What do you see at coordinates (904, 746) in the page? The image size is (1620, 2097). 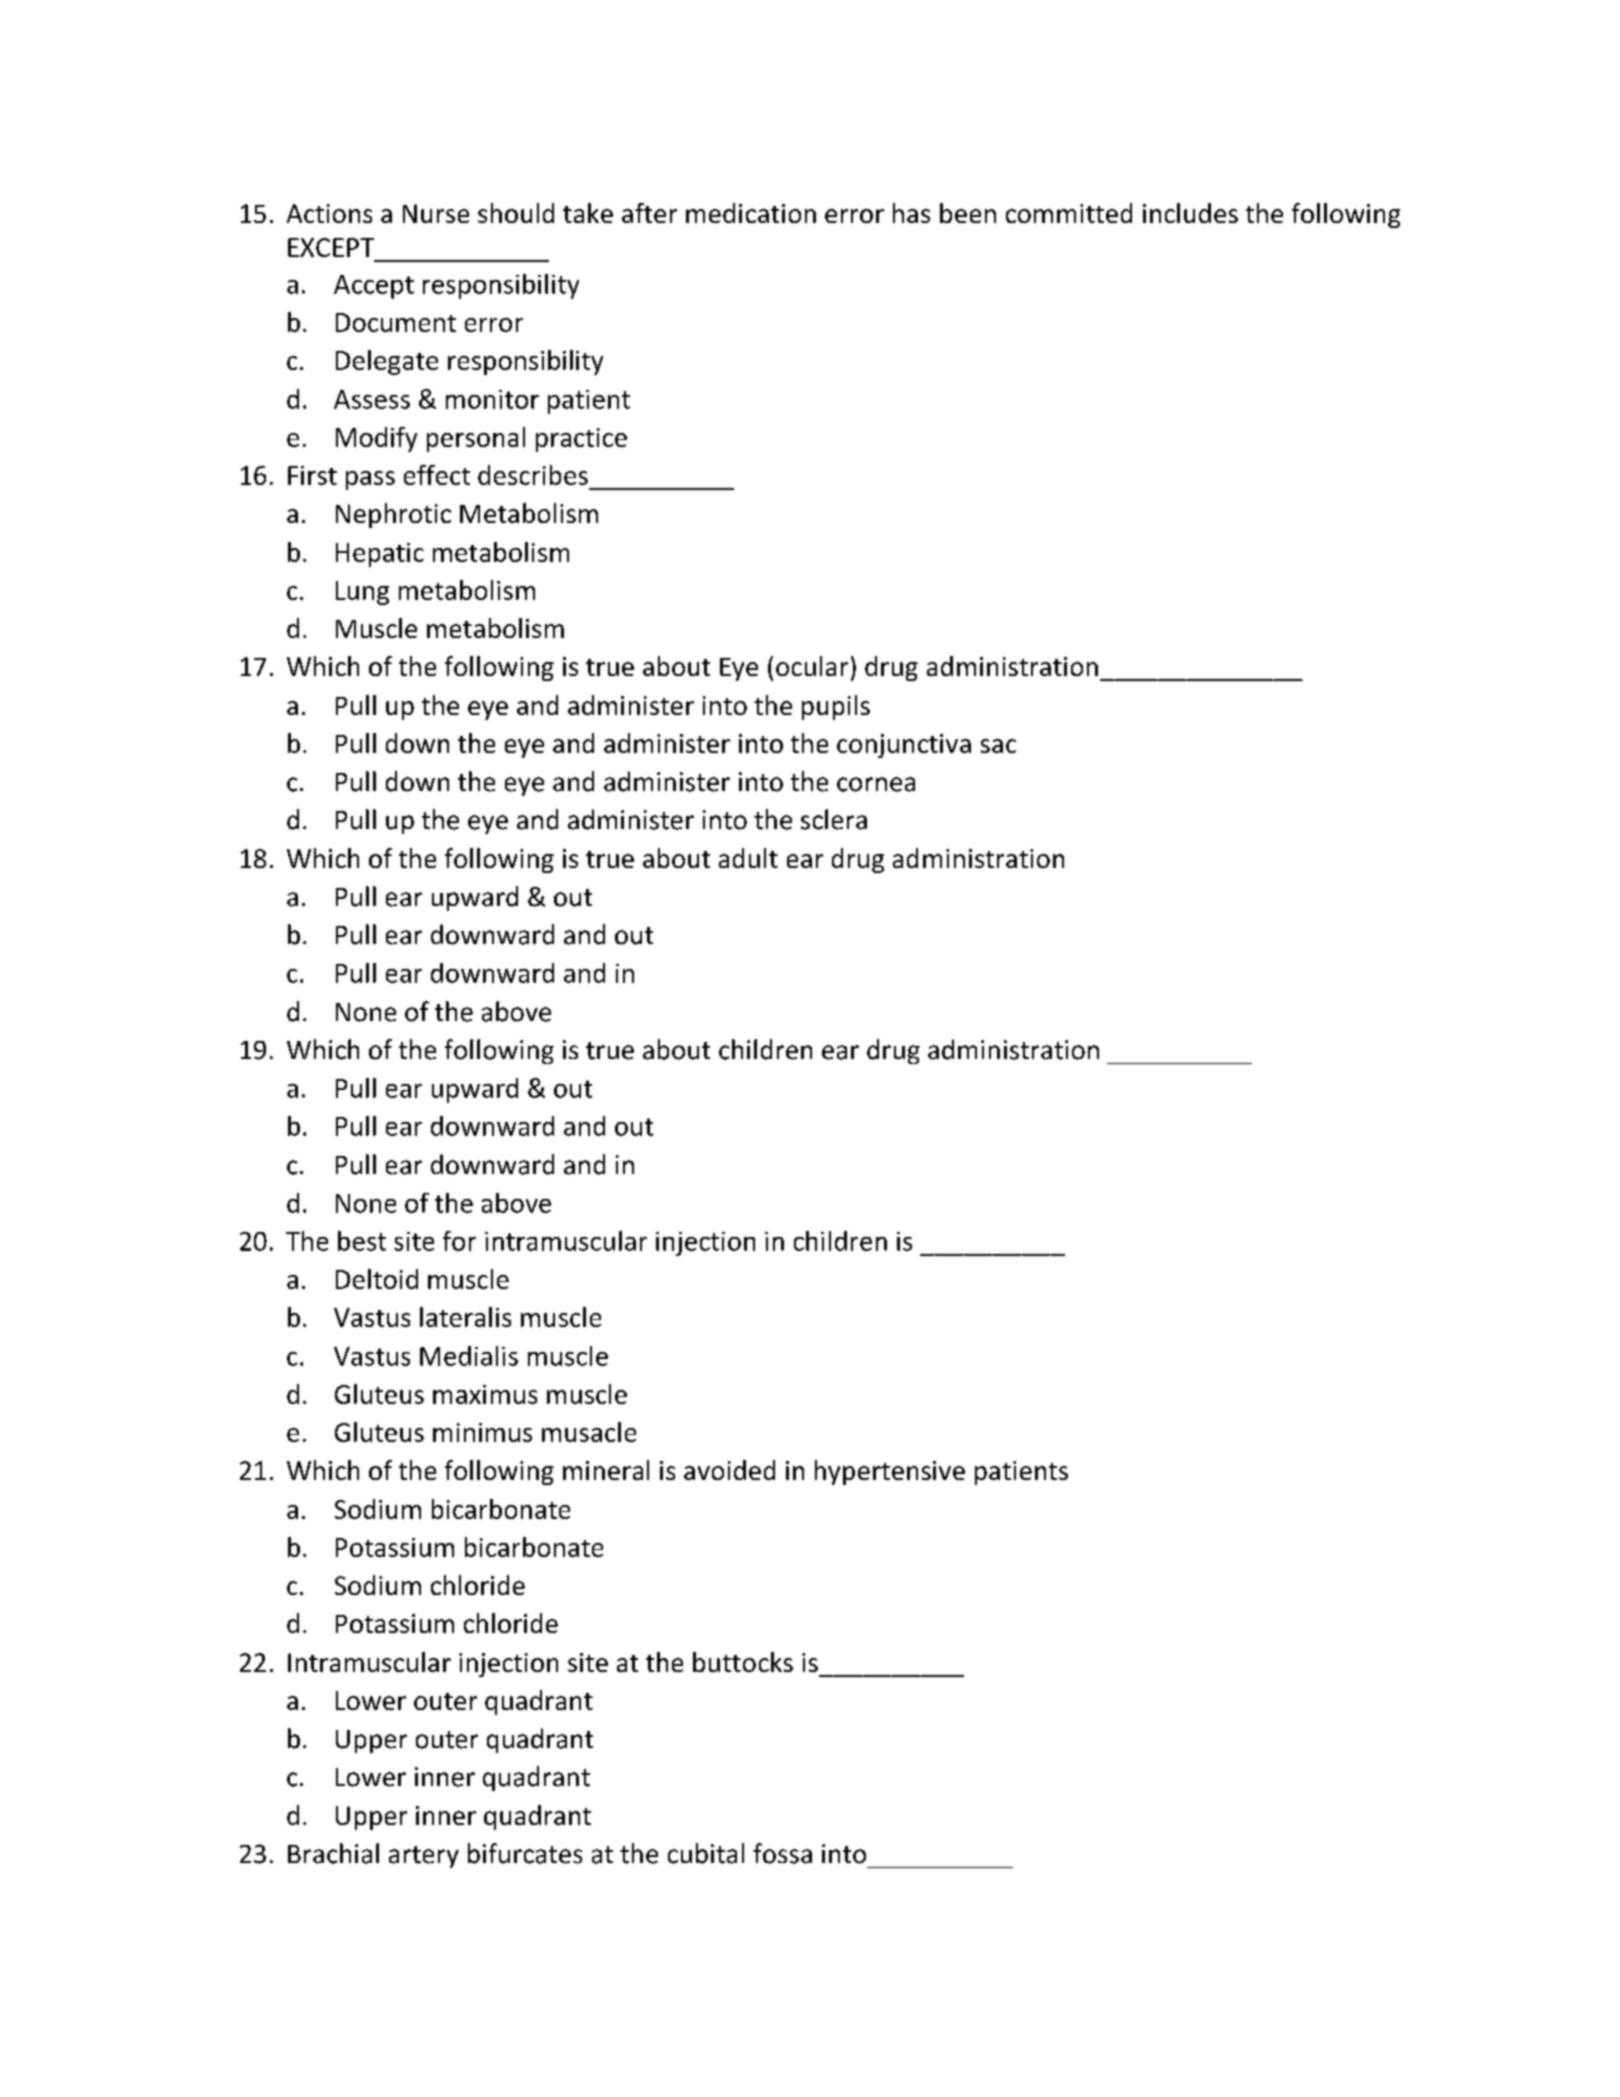 I see `conjunctiva` at bounding box center [904, 746].
